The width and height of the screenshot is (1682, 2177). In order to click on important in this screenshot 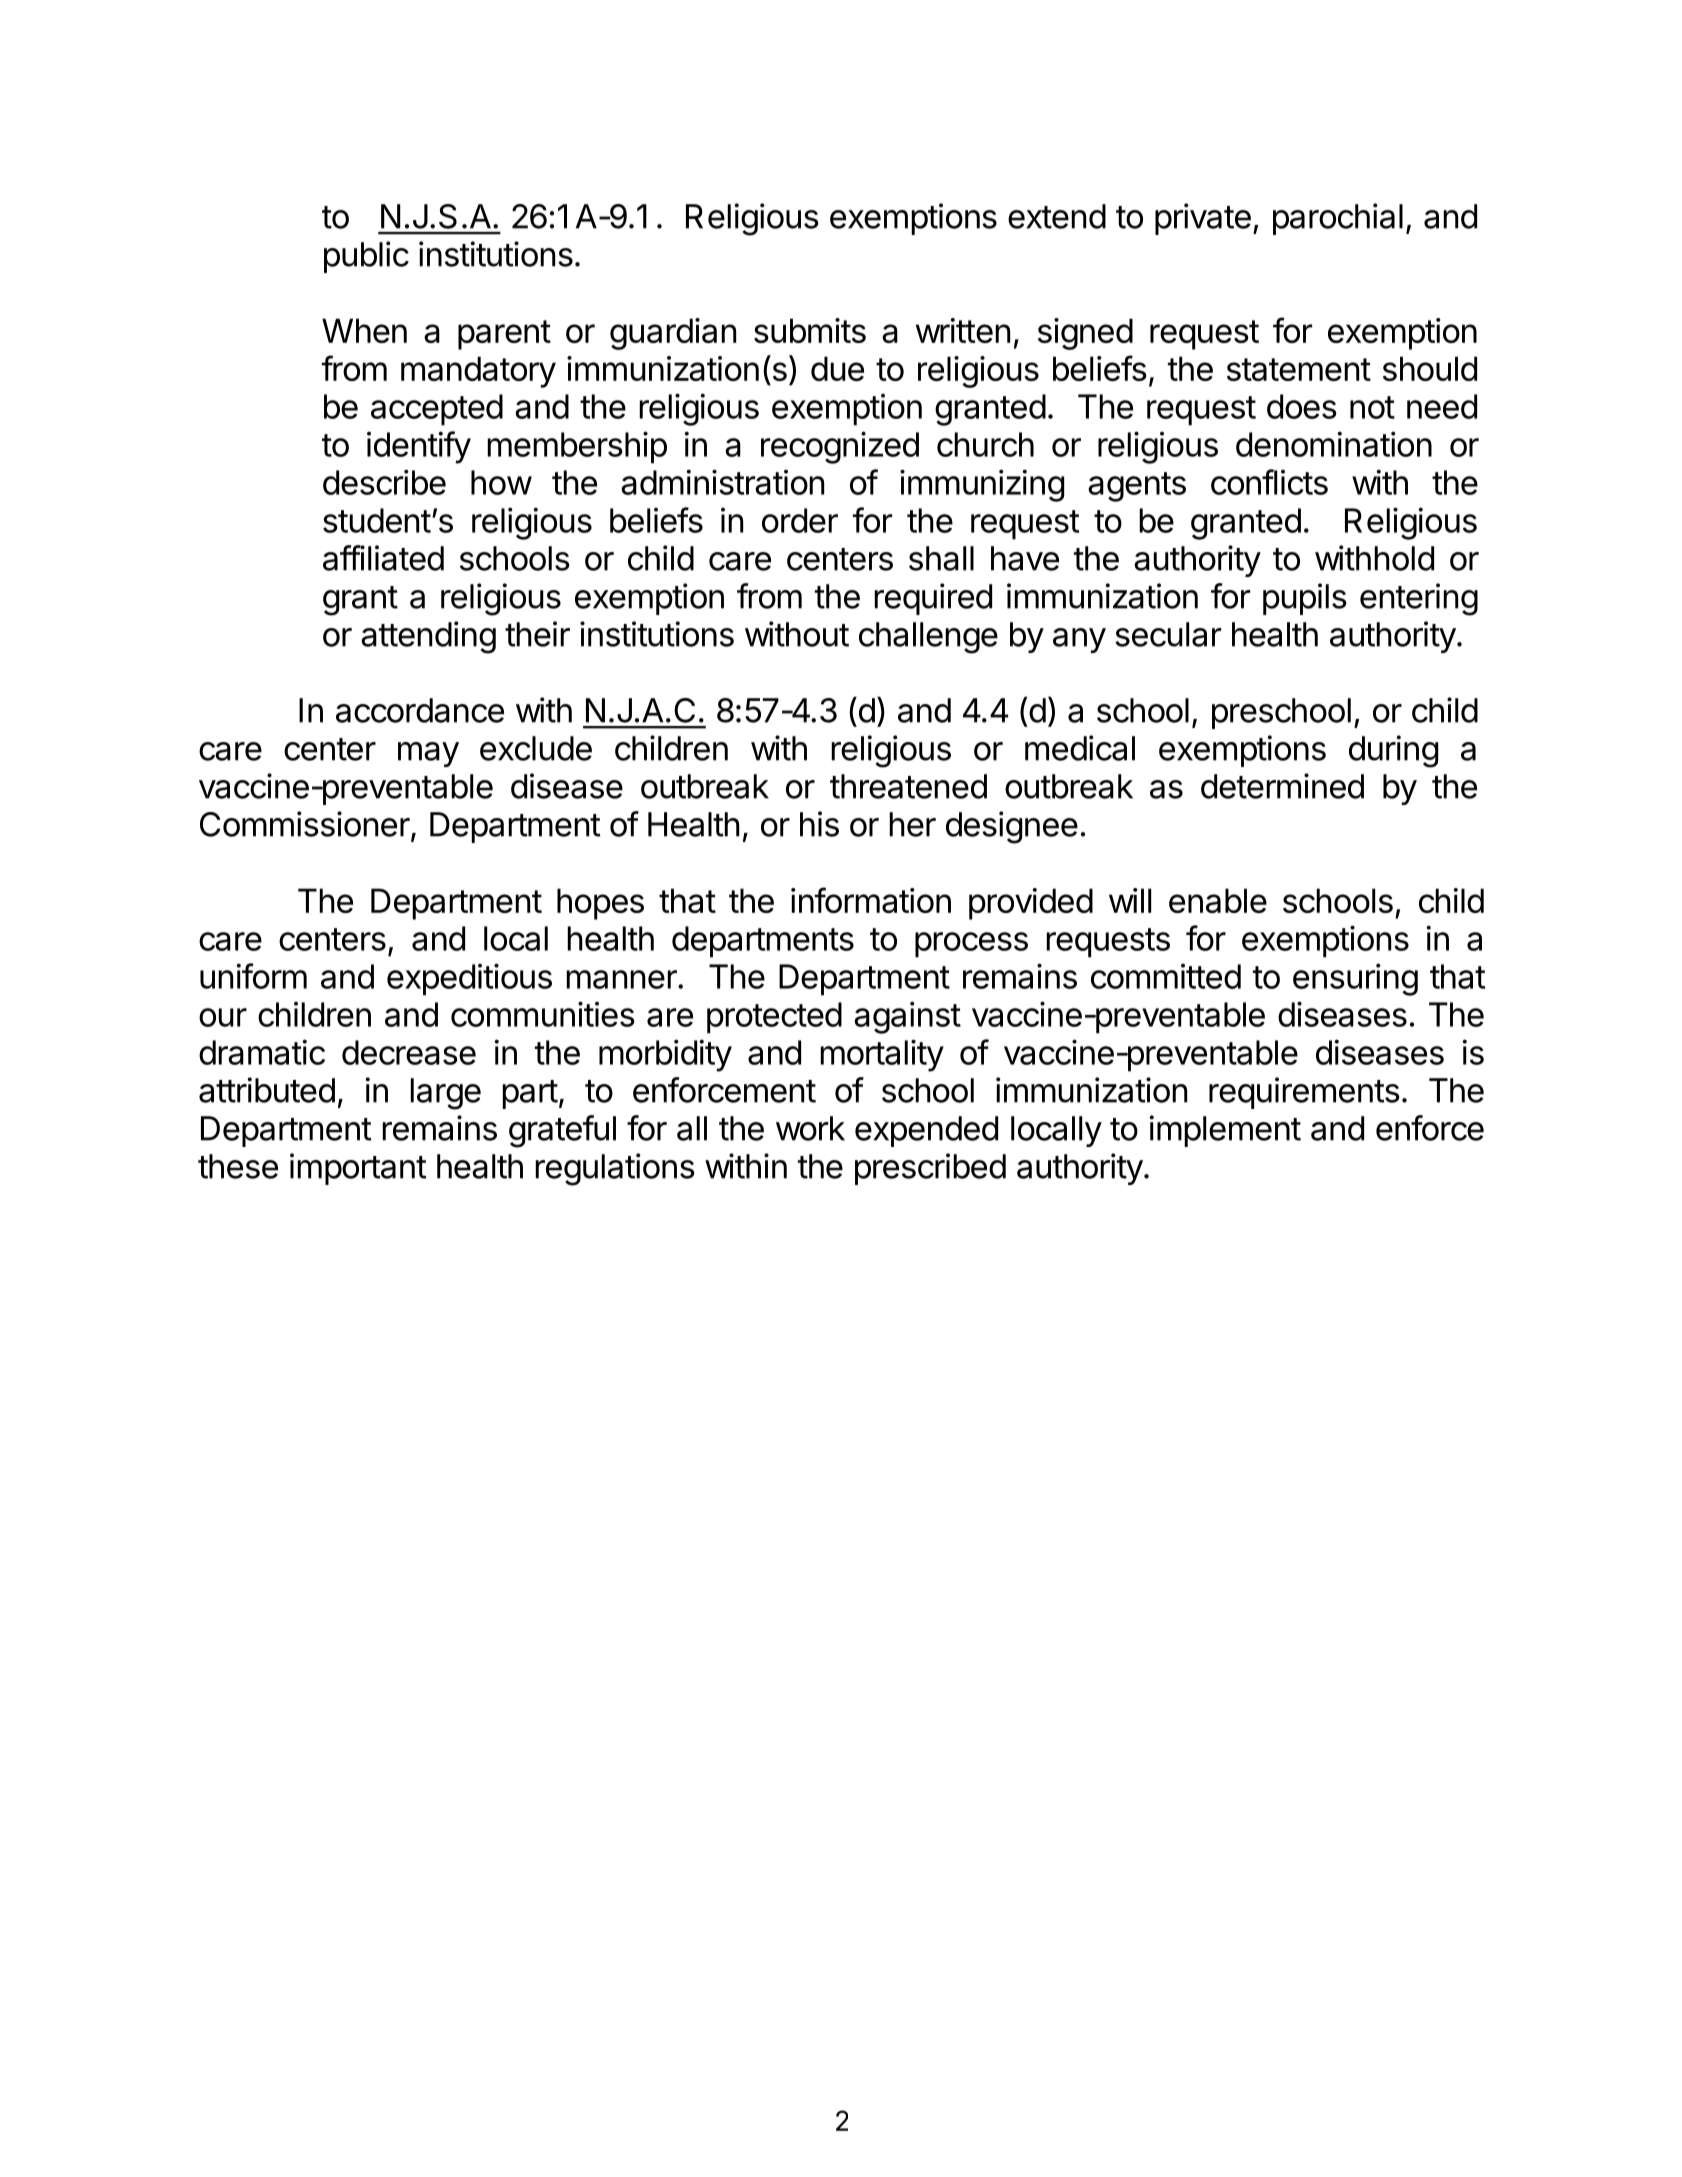, I will do `click(358, 1169)`.
